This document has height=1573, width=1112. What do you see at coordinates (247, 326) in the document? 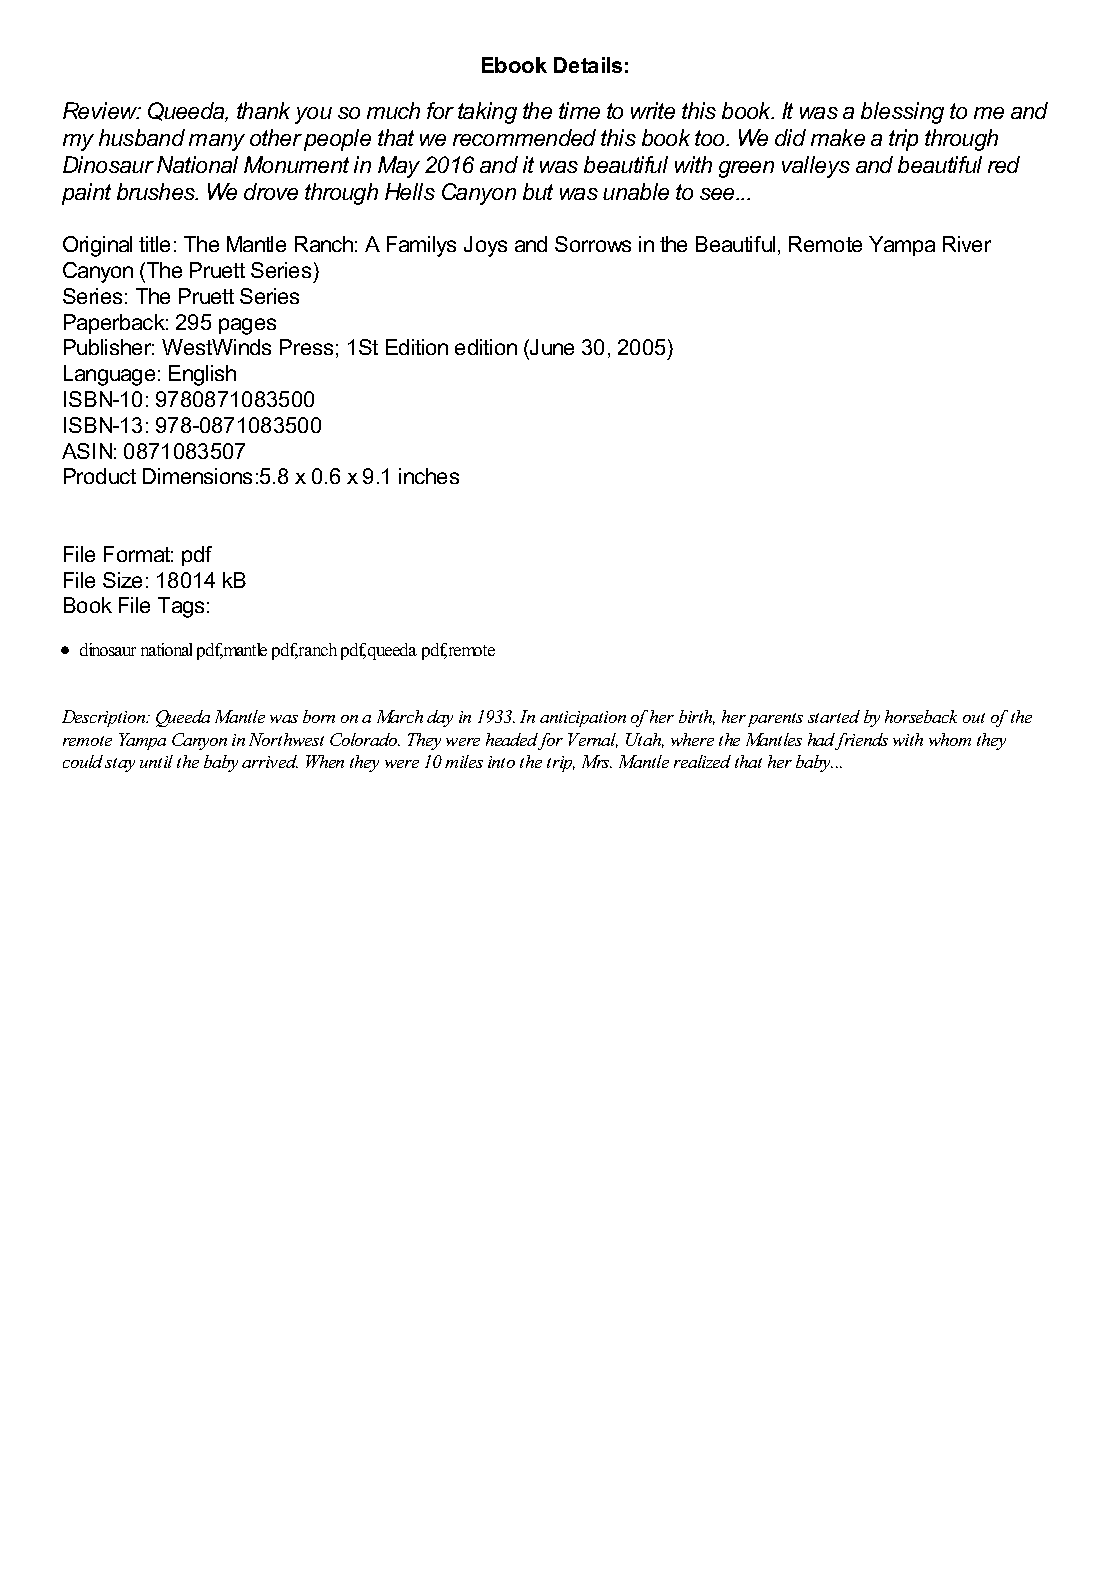
I see `pages` at bounding box center [247, 326].
